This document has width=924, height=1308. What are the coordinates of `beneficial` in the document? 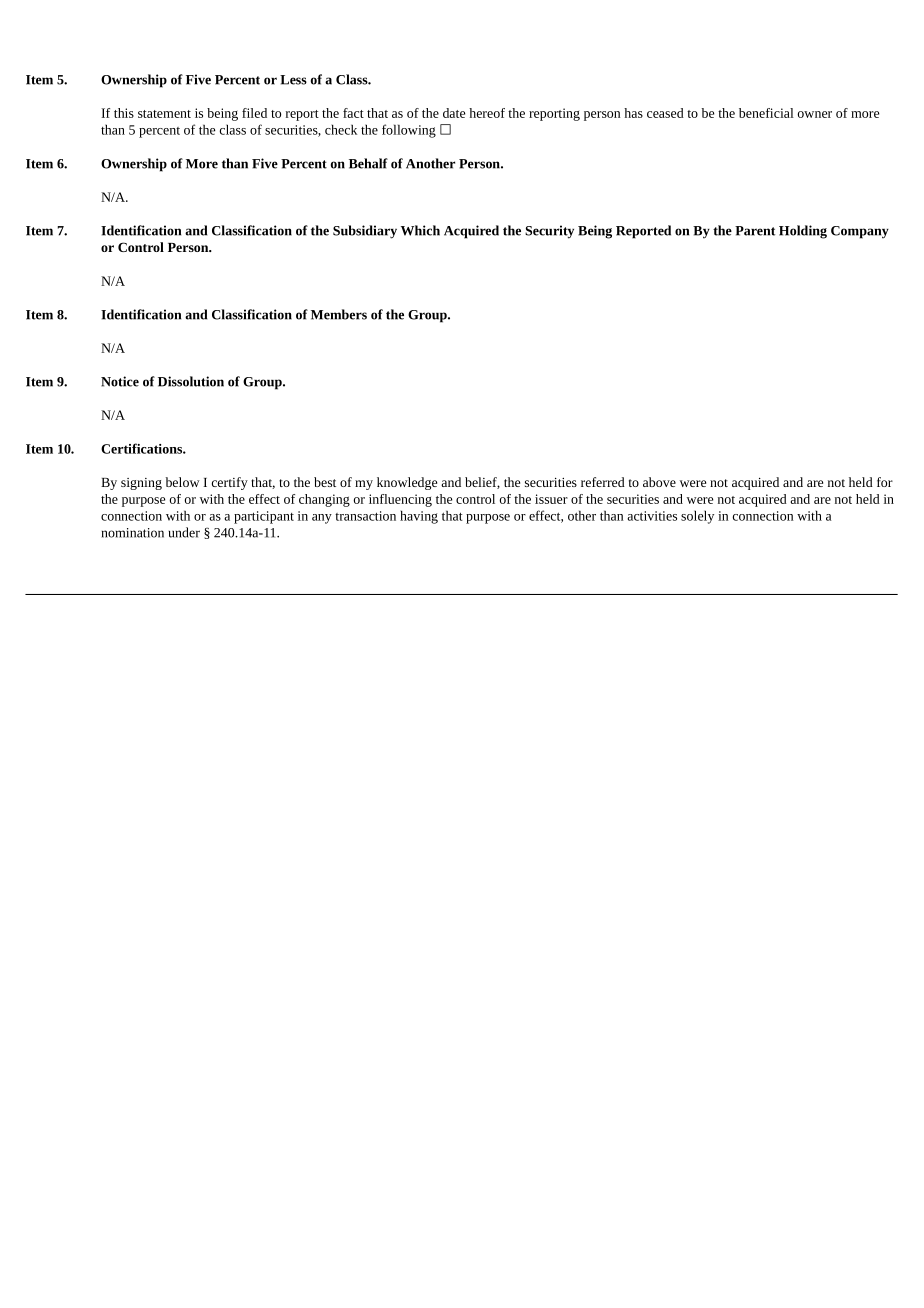 It's located at (766, 113).
